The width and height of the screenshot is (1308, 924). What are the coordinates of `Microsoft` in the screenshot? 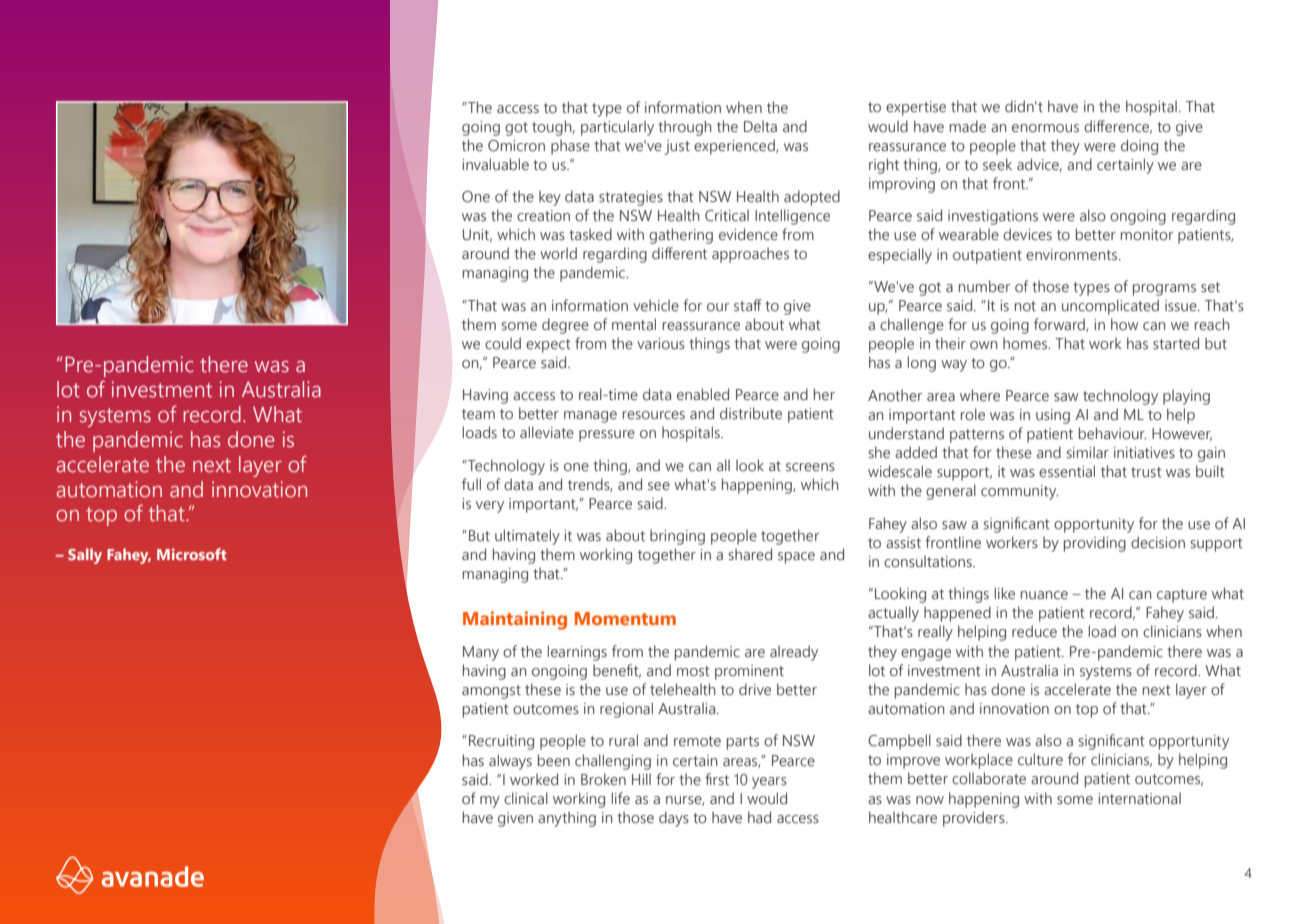 It's located at (192, 554).
